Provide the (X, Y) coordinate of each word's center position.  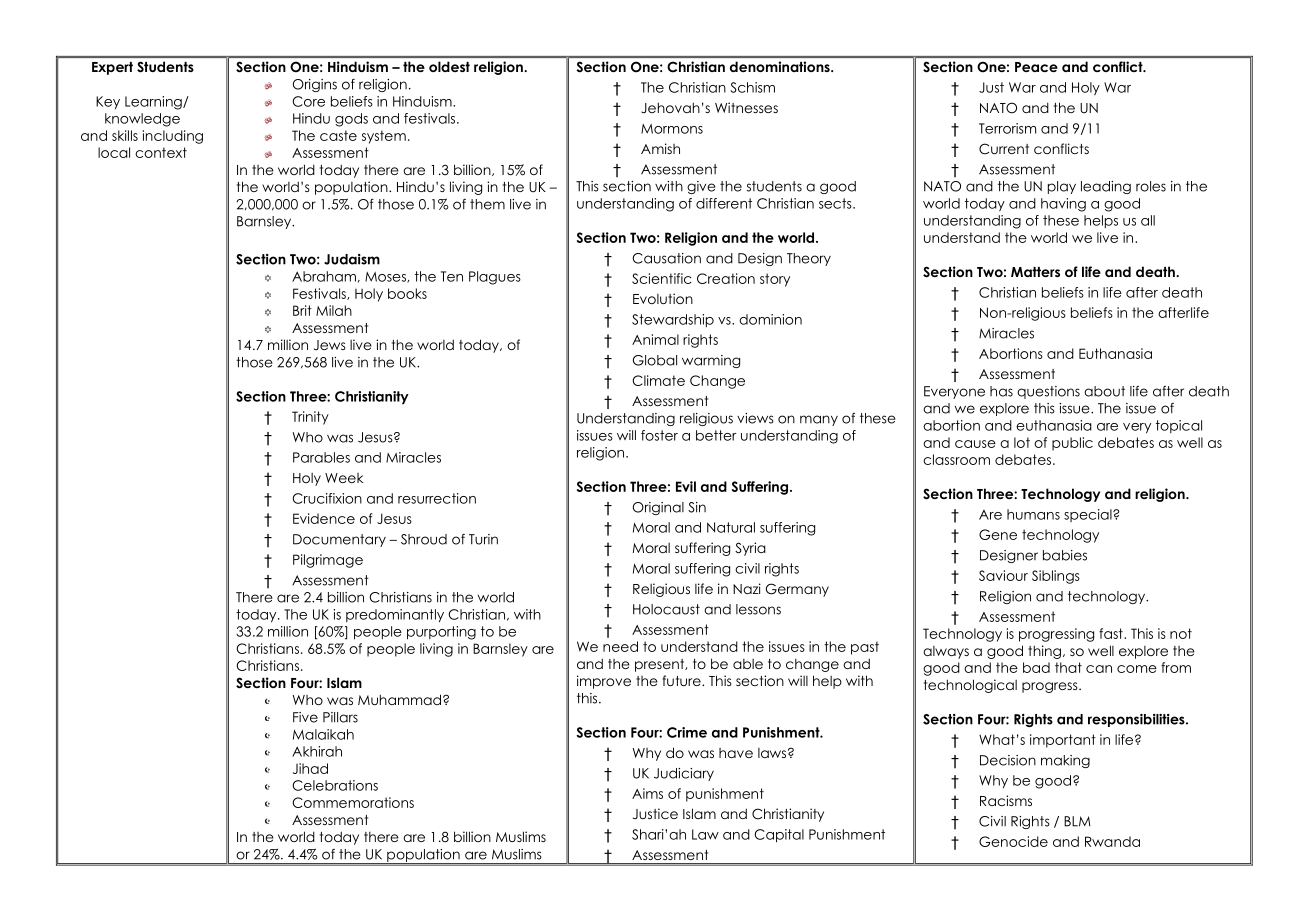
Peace (1036, 67)
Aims (647, 793)
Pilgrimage (328, 561)
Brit (302, 310)
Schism (752, 87)
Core (308, 101)
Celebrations (335, 785)
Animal (655, 339)
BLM (1077, 821)
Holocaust (666, 609)
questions (1048, 392)
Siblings (1056, 577)
